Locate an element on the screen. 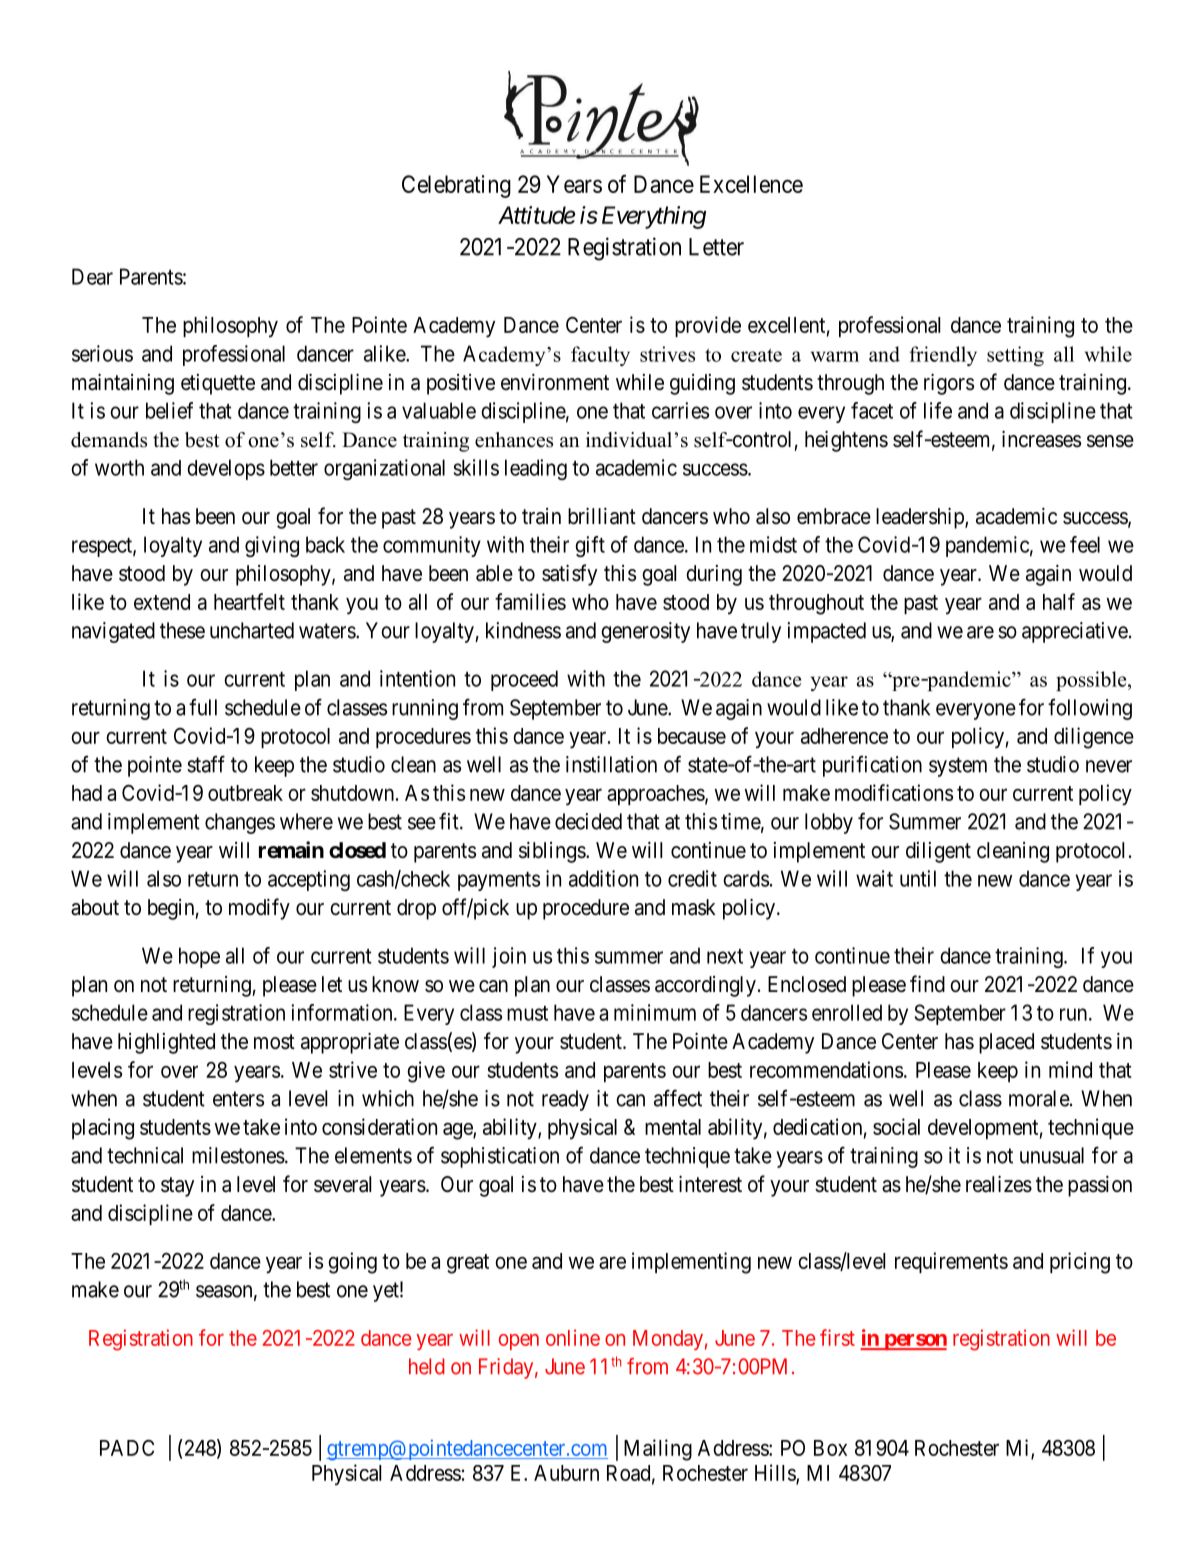  decided is located at coordinates (588, 821).
